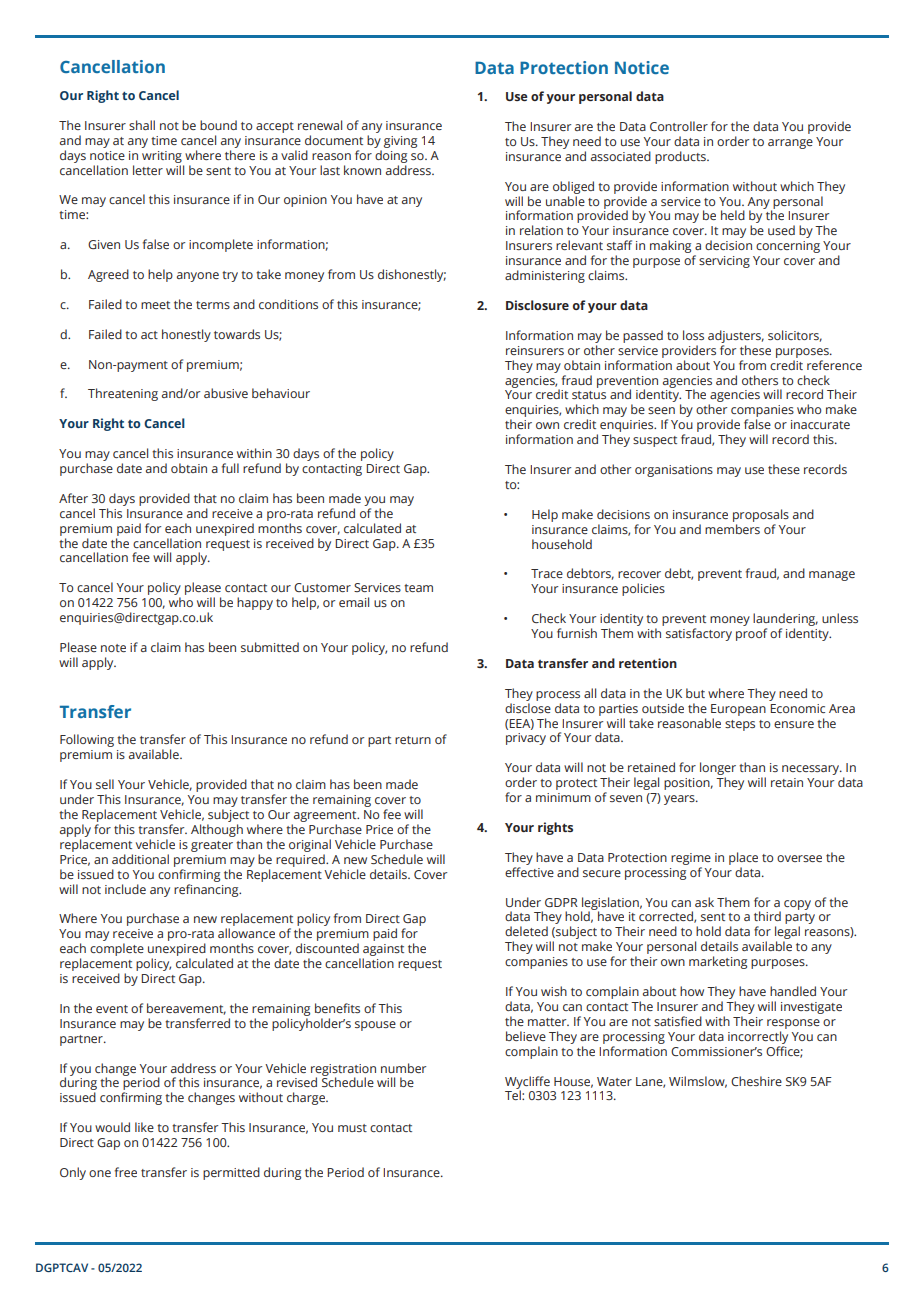  What do you see at coordinates (352, 1128) in the screenshot?
I see `must` at bounding box center [352, 1128].
